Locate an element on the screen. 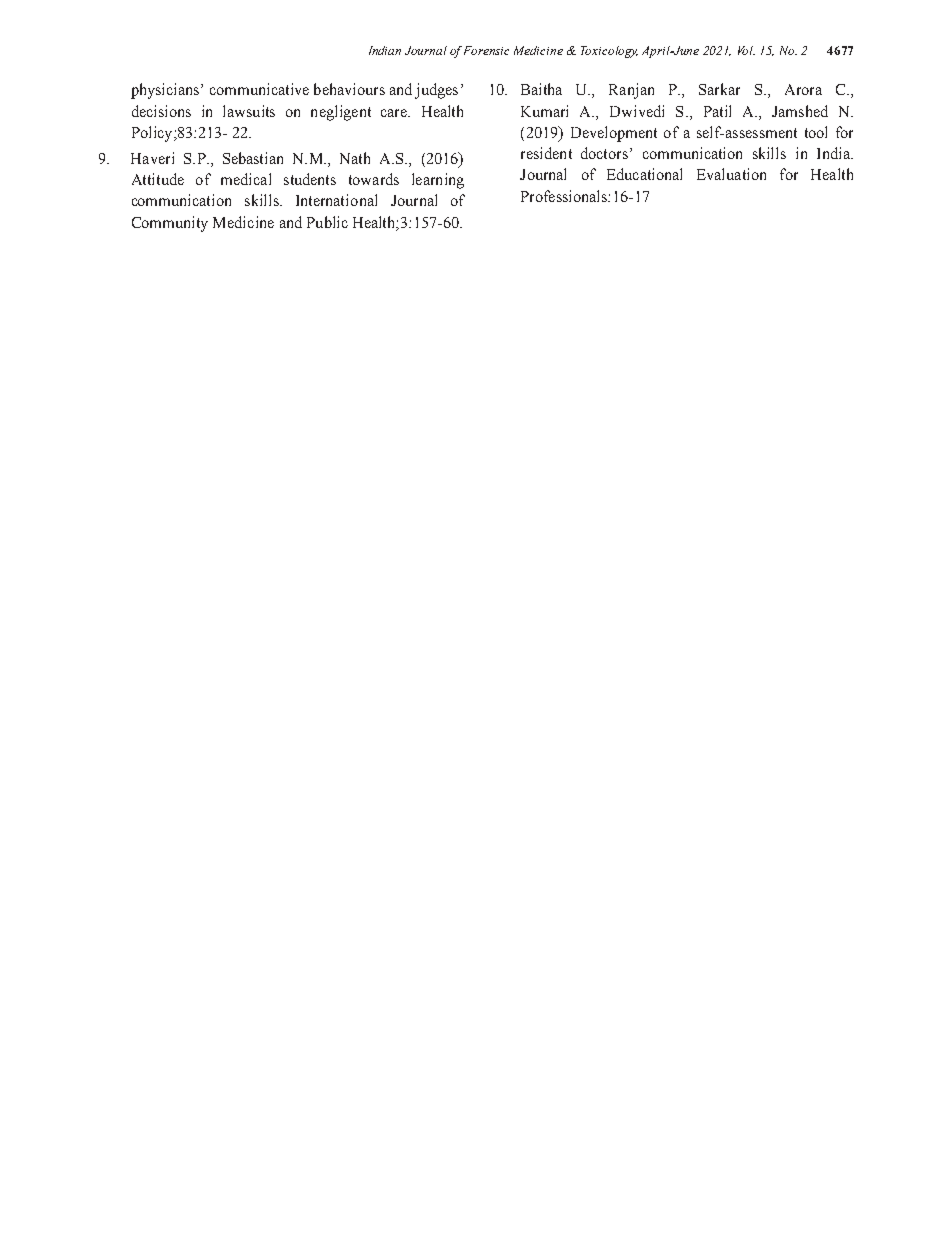 The height and width of the screenshot is (1233, 952). Patil is located at coordinates (717, 111).
